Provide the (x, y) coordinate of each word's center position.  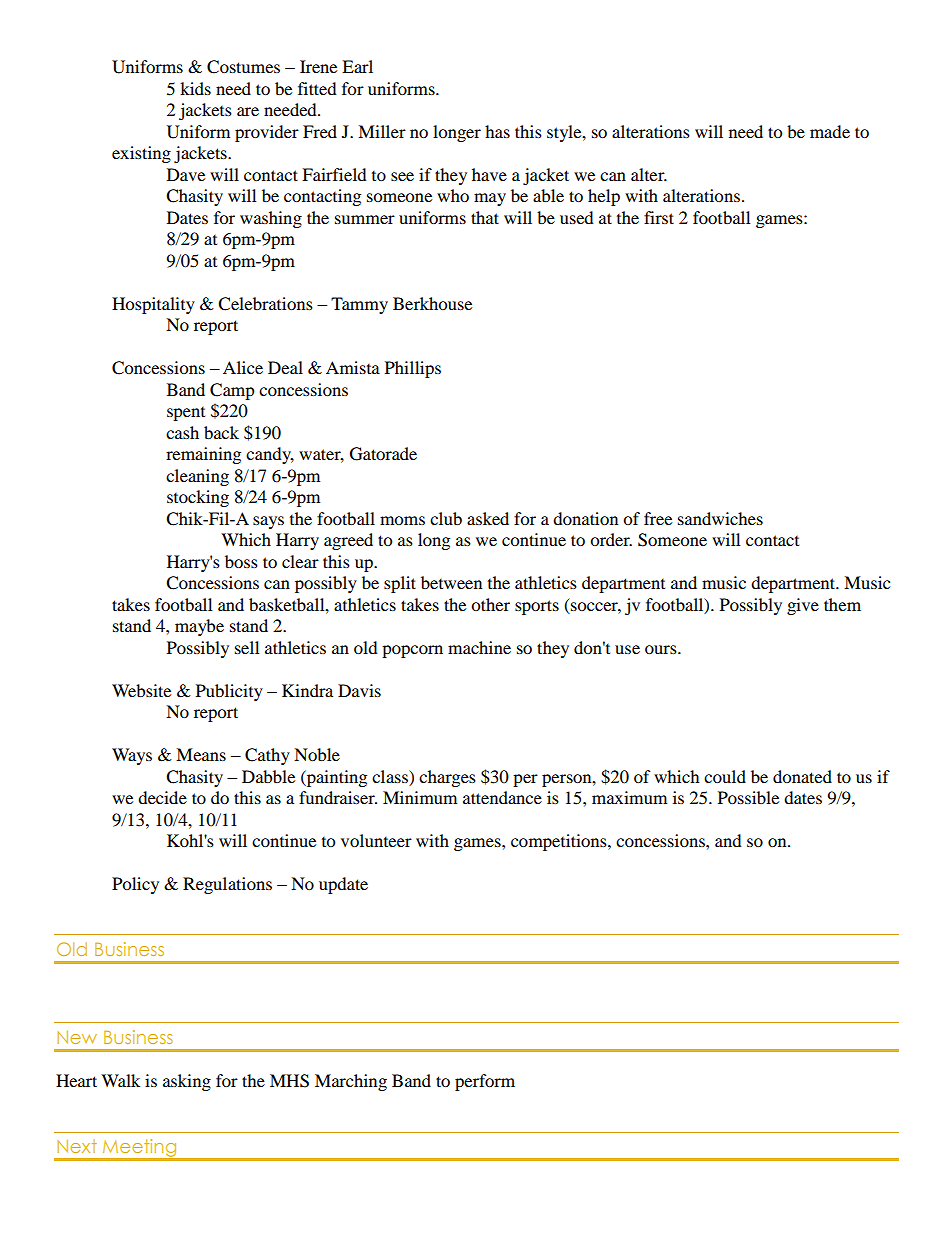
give (803, 606)
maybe (199, 627)
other (490, 604)
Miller (382, 131)
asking (187, 1082)
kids (195, 88)
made (830, 131)
